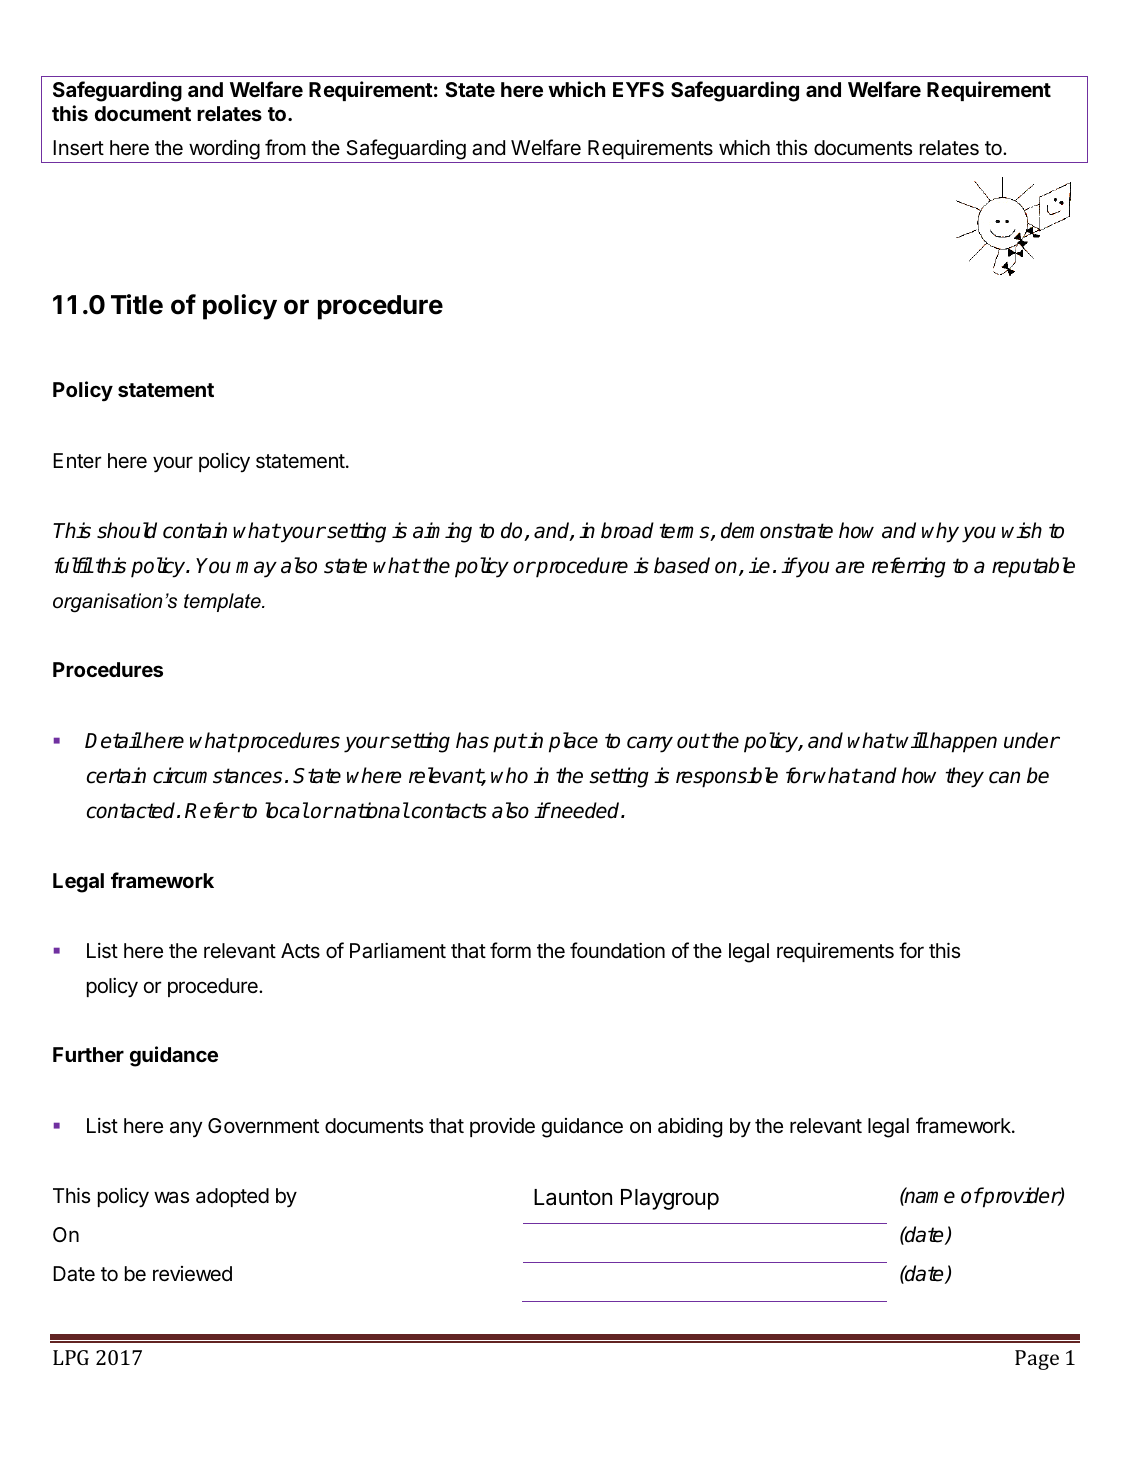 This document has height=1461, width=1129. What do you see at coordinates (962, 742) in the document?
I see `happen` at bounding box center [962, 742].
